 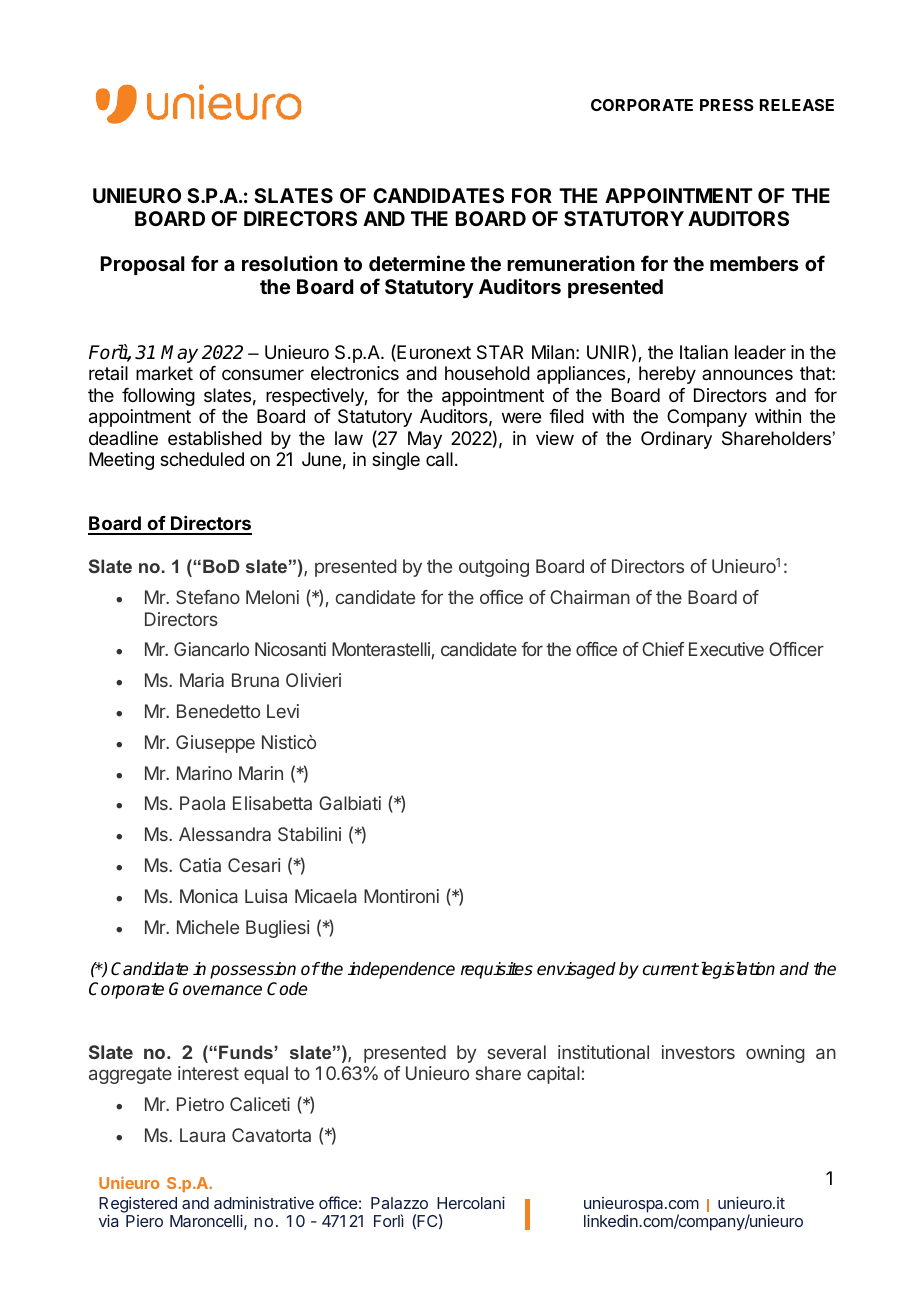 What do you see at coordinates (143, 265) in the document?
I see `Proposal` at bounding box center [143, 265].
